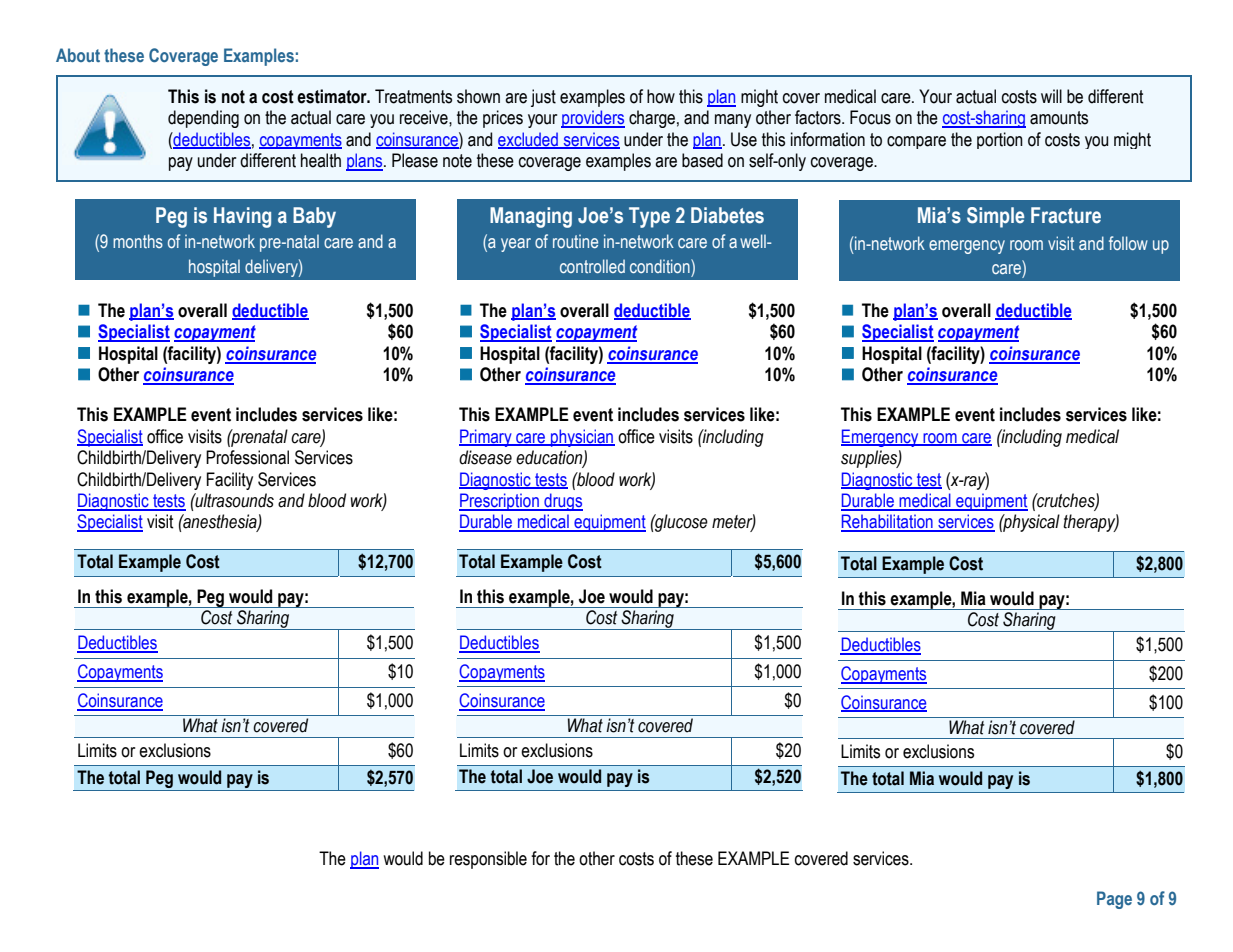 Image resolution: width=1233 pixels, height=952 pixels. Describe the element at coordinates (1128, 243) in the screenshot. I see `follow` at that location.
